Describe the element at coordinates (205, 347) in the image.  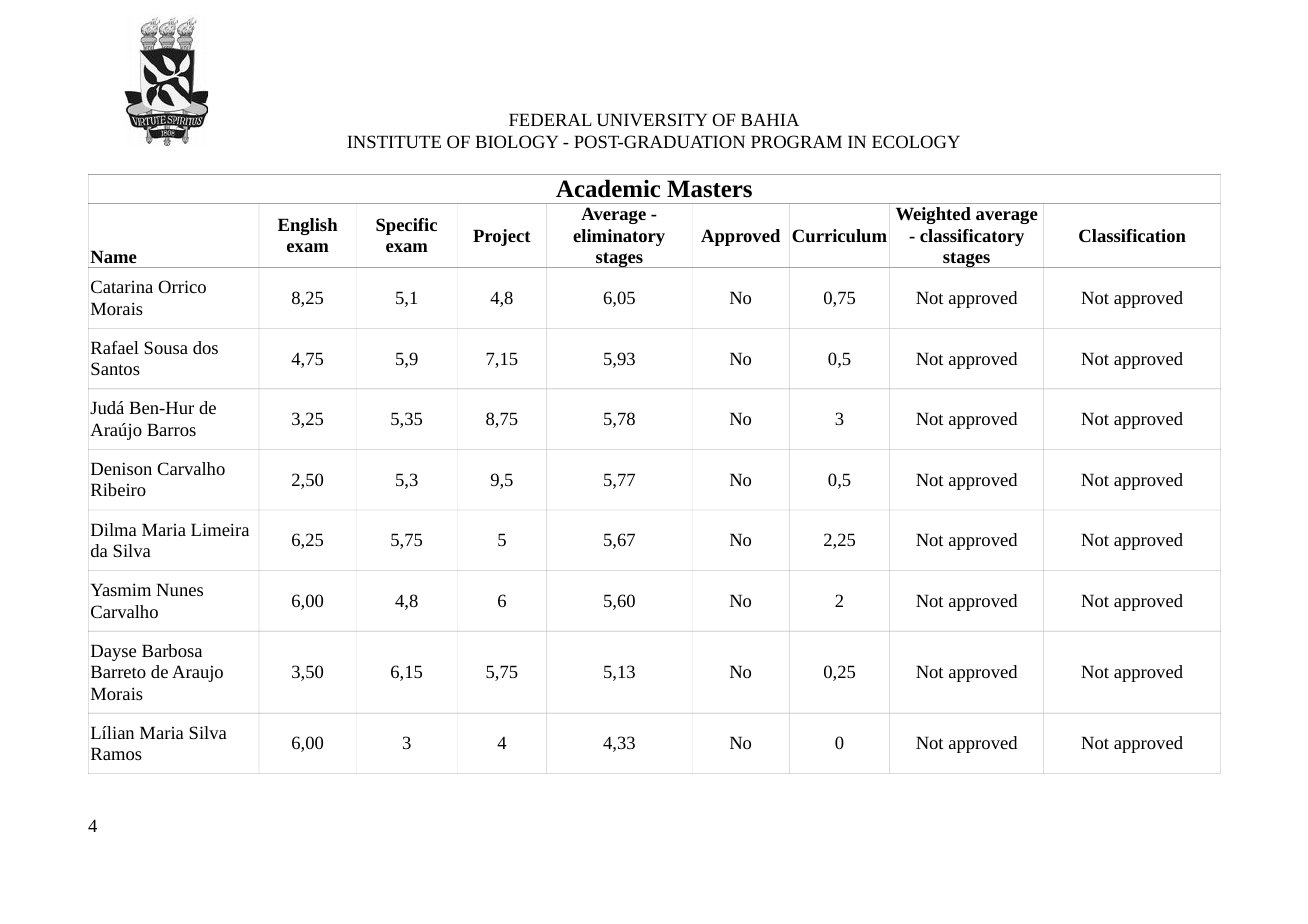
I see `dos` at that location.
